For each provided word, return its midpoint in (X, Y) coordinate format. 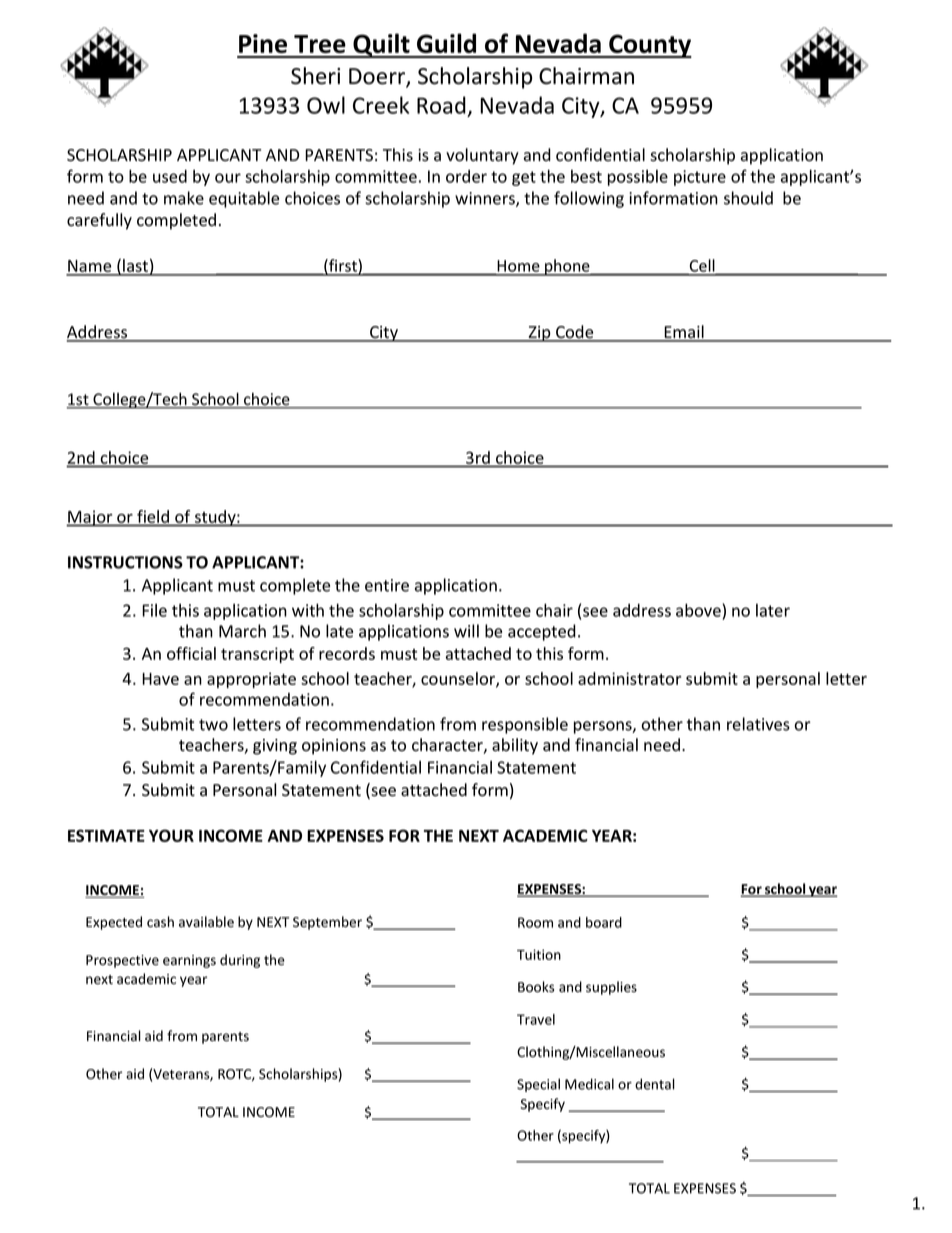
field (153, 516)
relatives (758, 724)
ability (515, 746)
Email (684, 333)
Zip (539, 334)
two (213, 725)
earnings (189, 961)
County (649, 46)
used (170, 176)
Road (441, 105)
